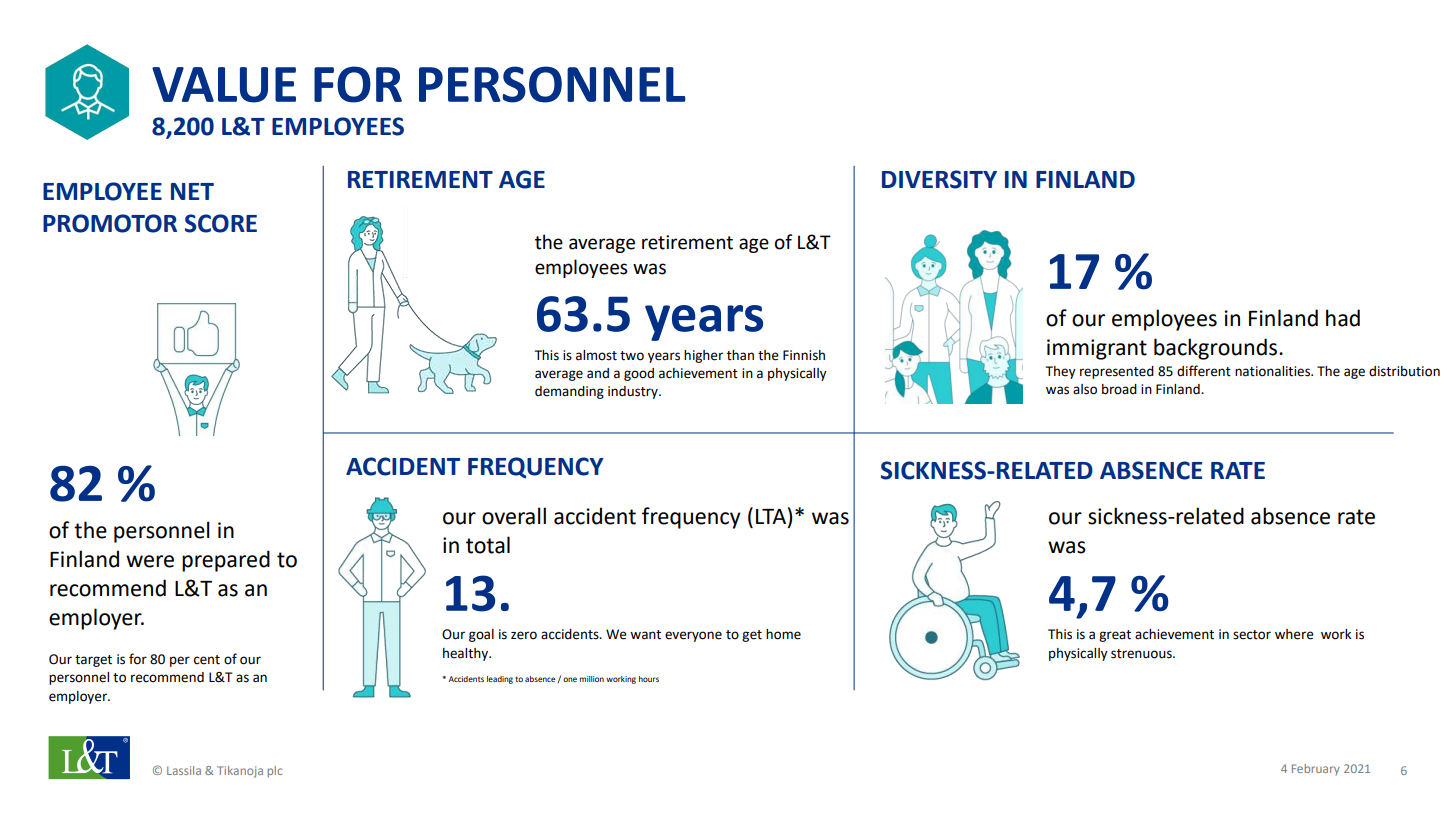  I want to click on VALUE, so click(224, 85).
